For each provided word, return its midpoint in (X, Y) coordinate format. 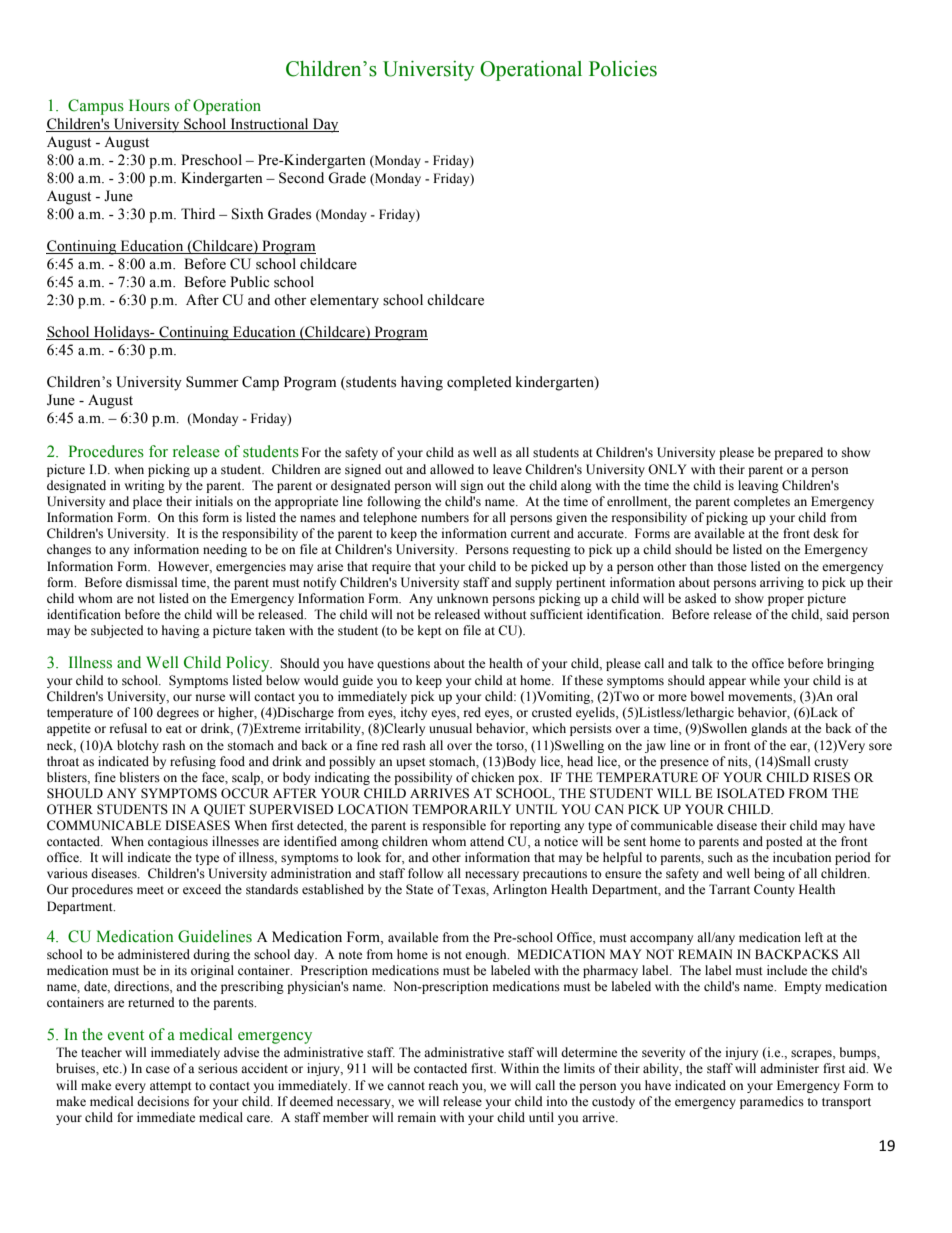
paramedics (772, 1102)
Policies (623, 69)
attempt (171, 1087)
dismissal (151, 582)
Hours (149, 105)
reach (443, 1085)
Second (301, 178)
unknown (462, 598)
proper (786, 601)
